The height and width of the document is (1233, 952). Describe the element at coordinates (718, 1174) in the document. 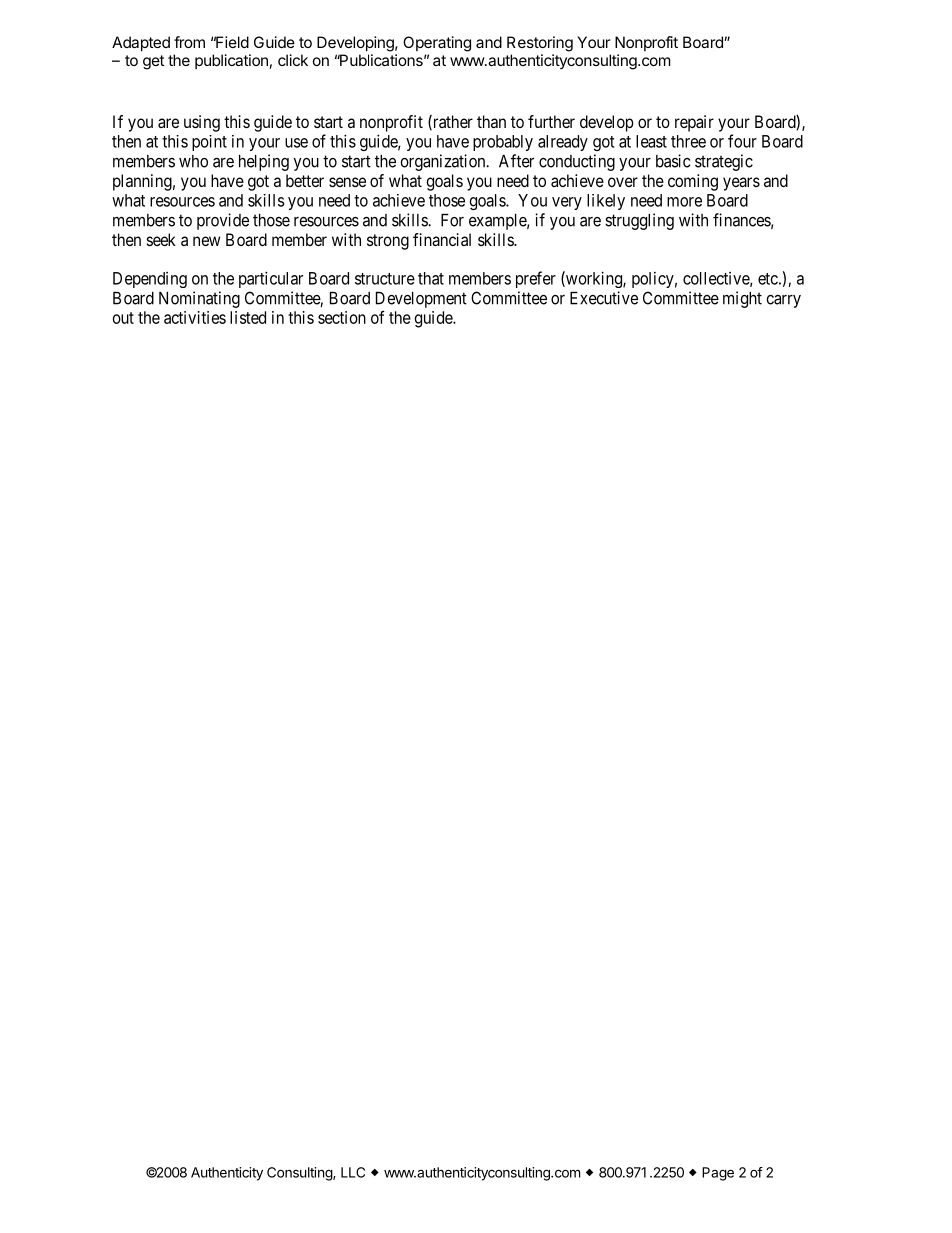

I see `Page` at that location.
